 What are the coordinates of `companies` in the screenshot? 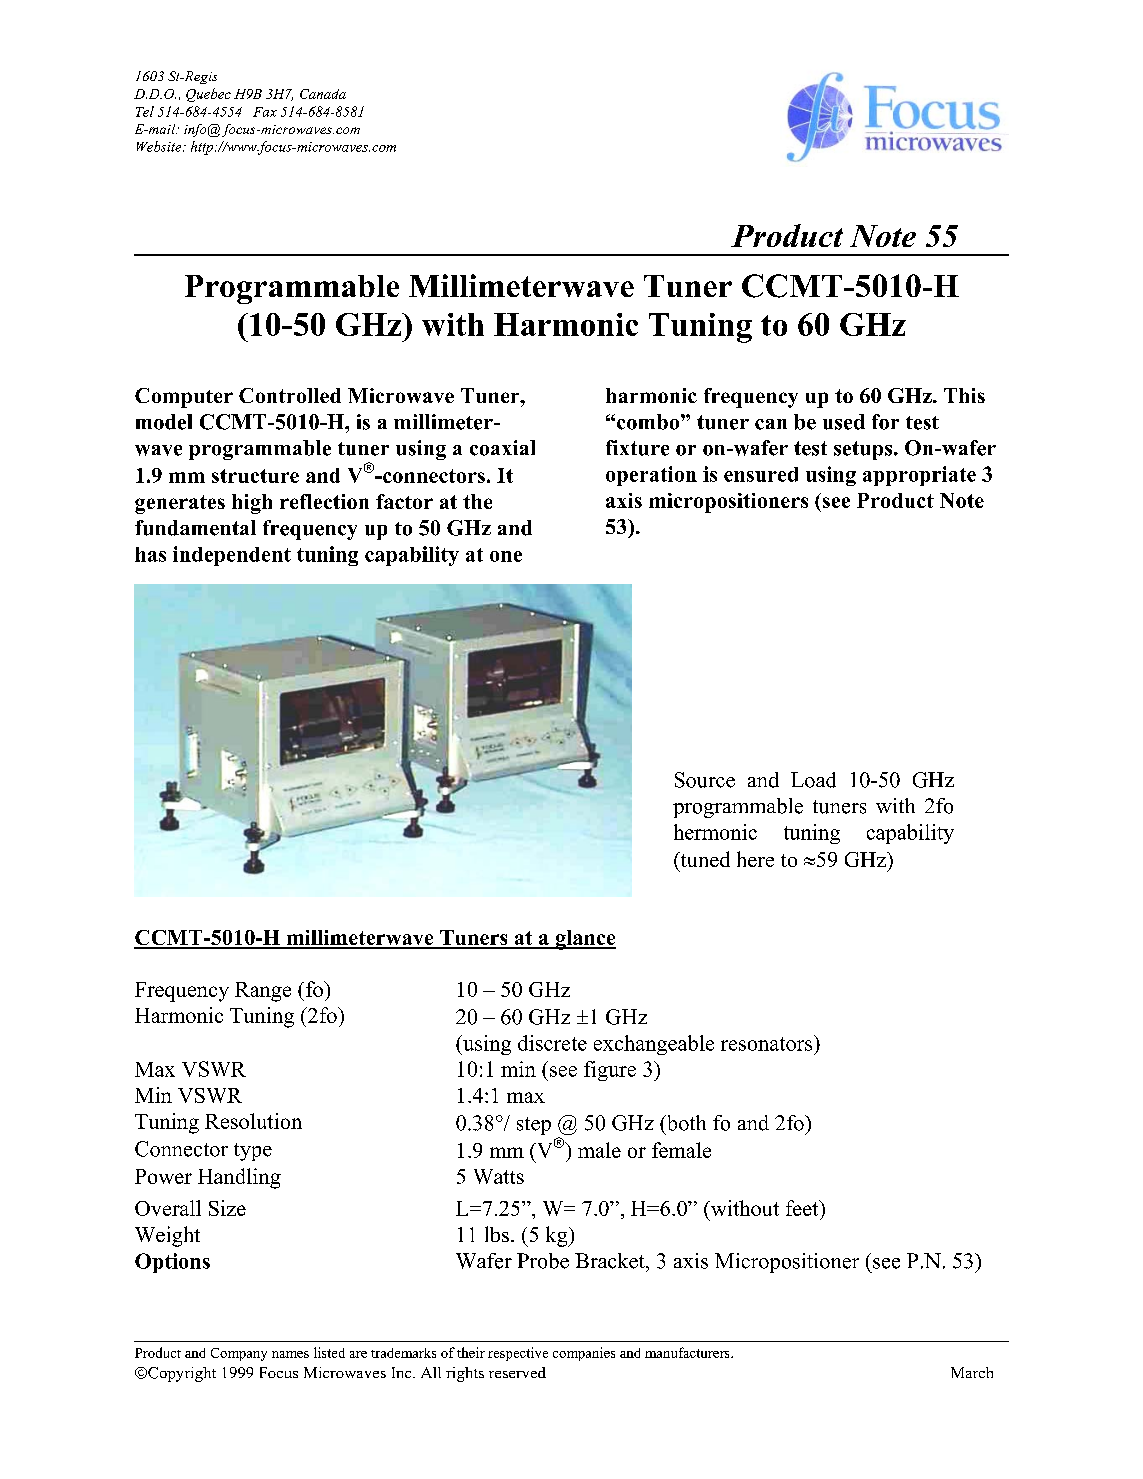 It's located at (584, 1354).
